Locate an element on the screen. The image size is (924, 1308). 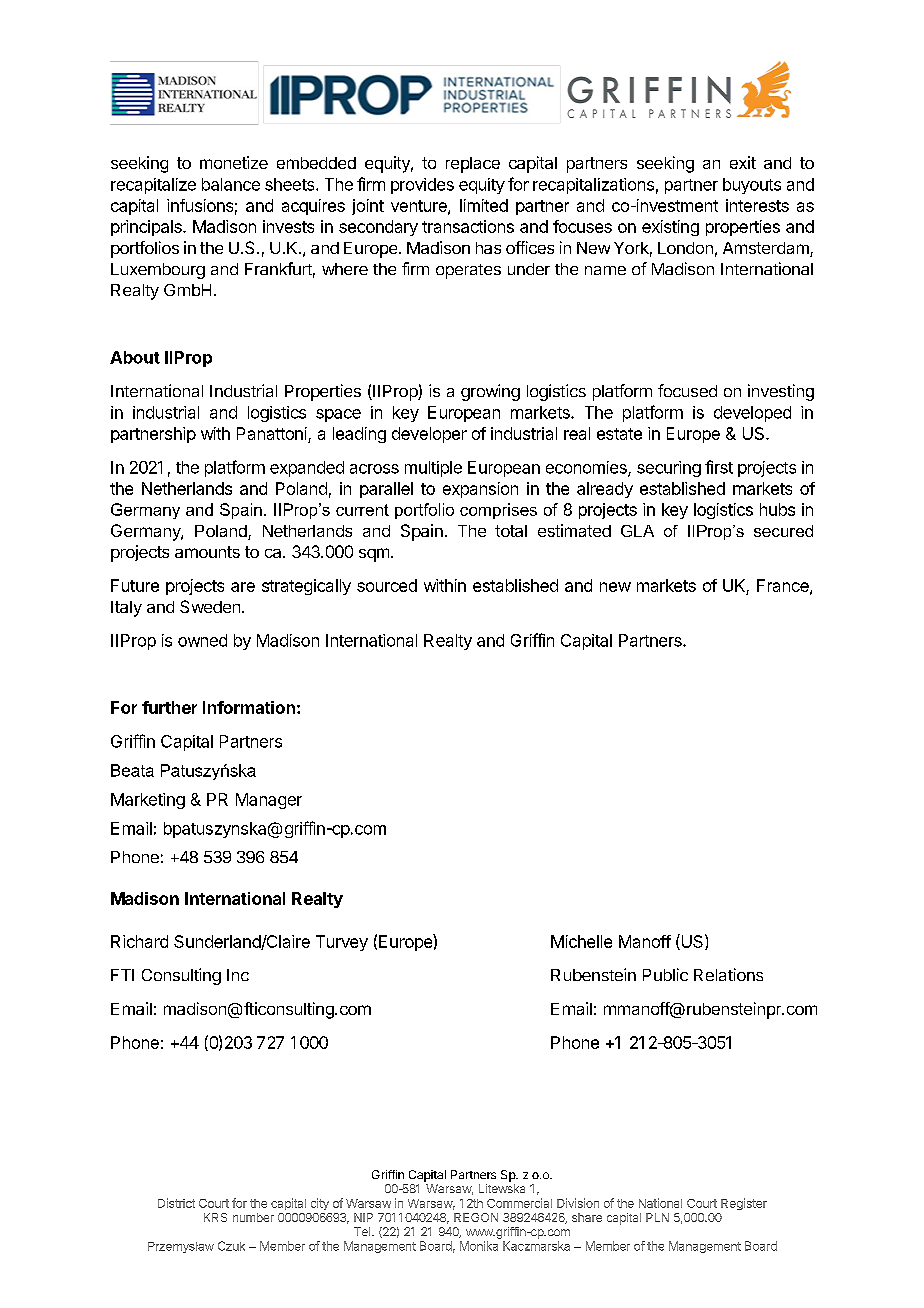
balance is located at coordinates (231, 184).
